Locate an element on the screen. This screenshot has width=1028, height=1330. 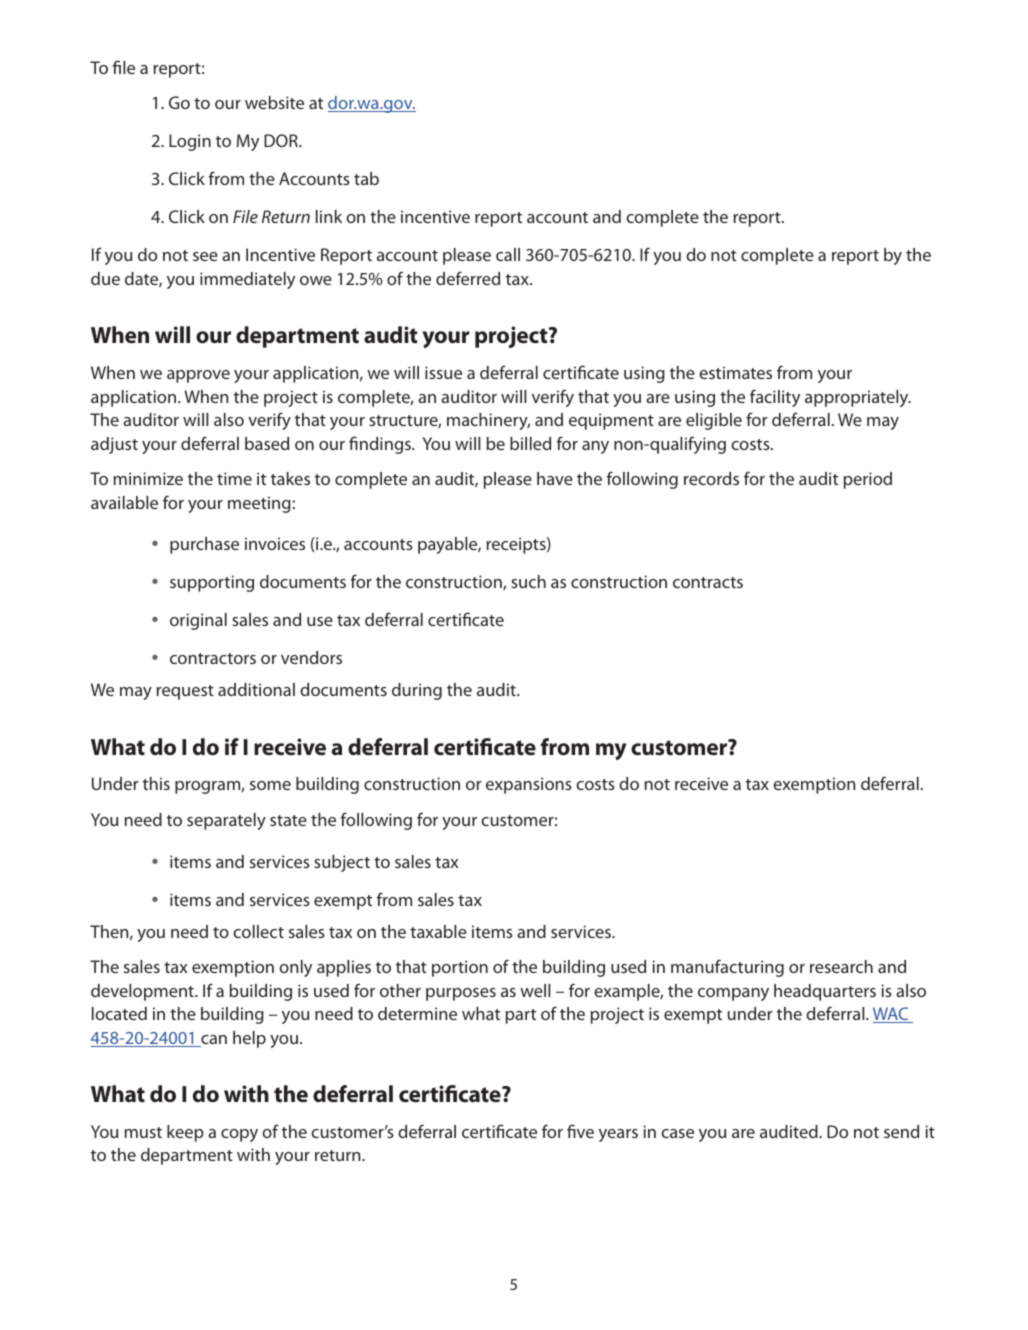
Login is located at coordinates (190, 142).
